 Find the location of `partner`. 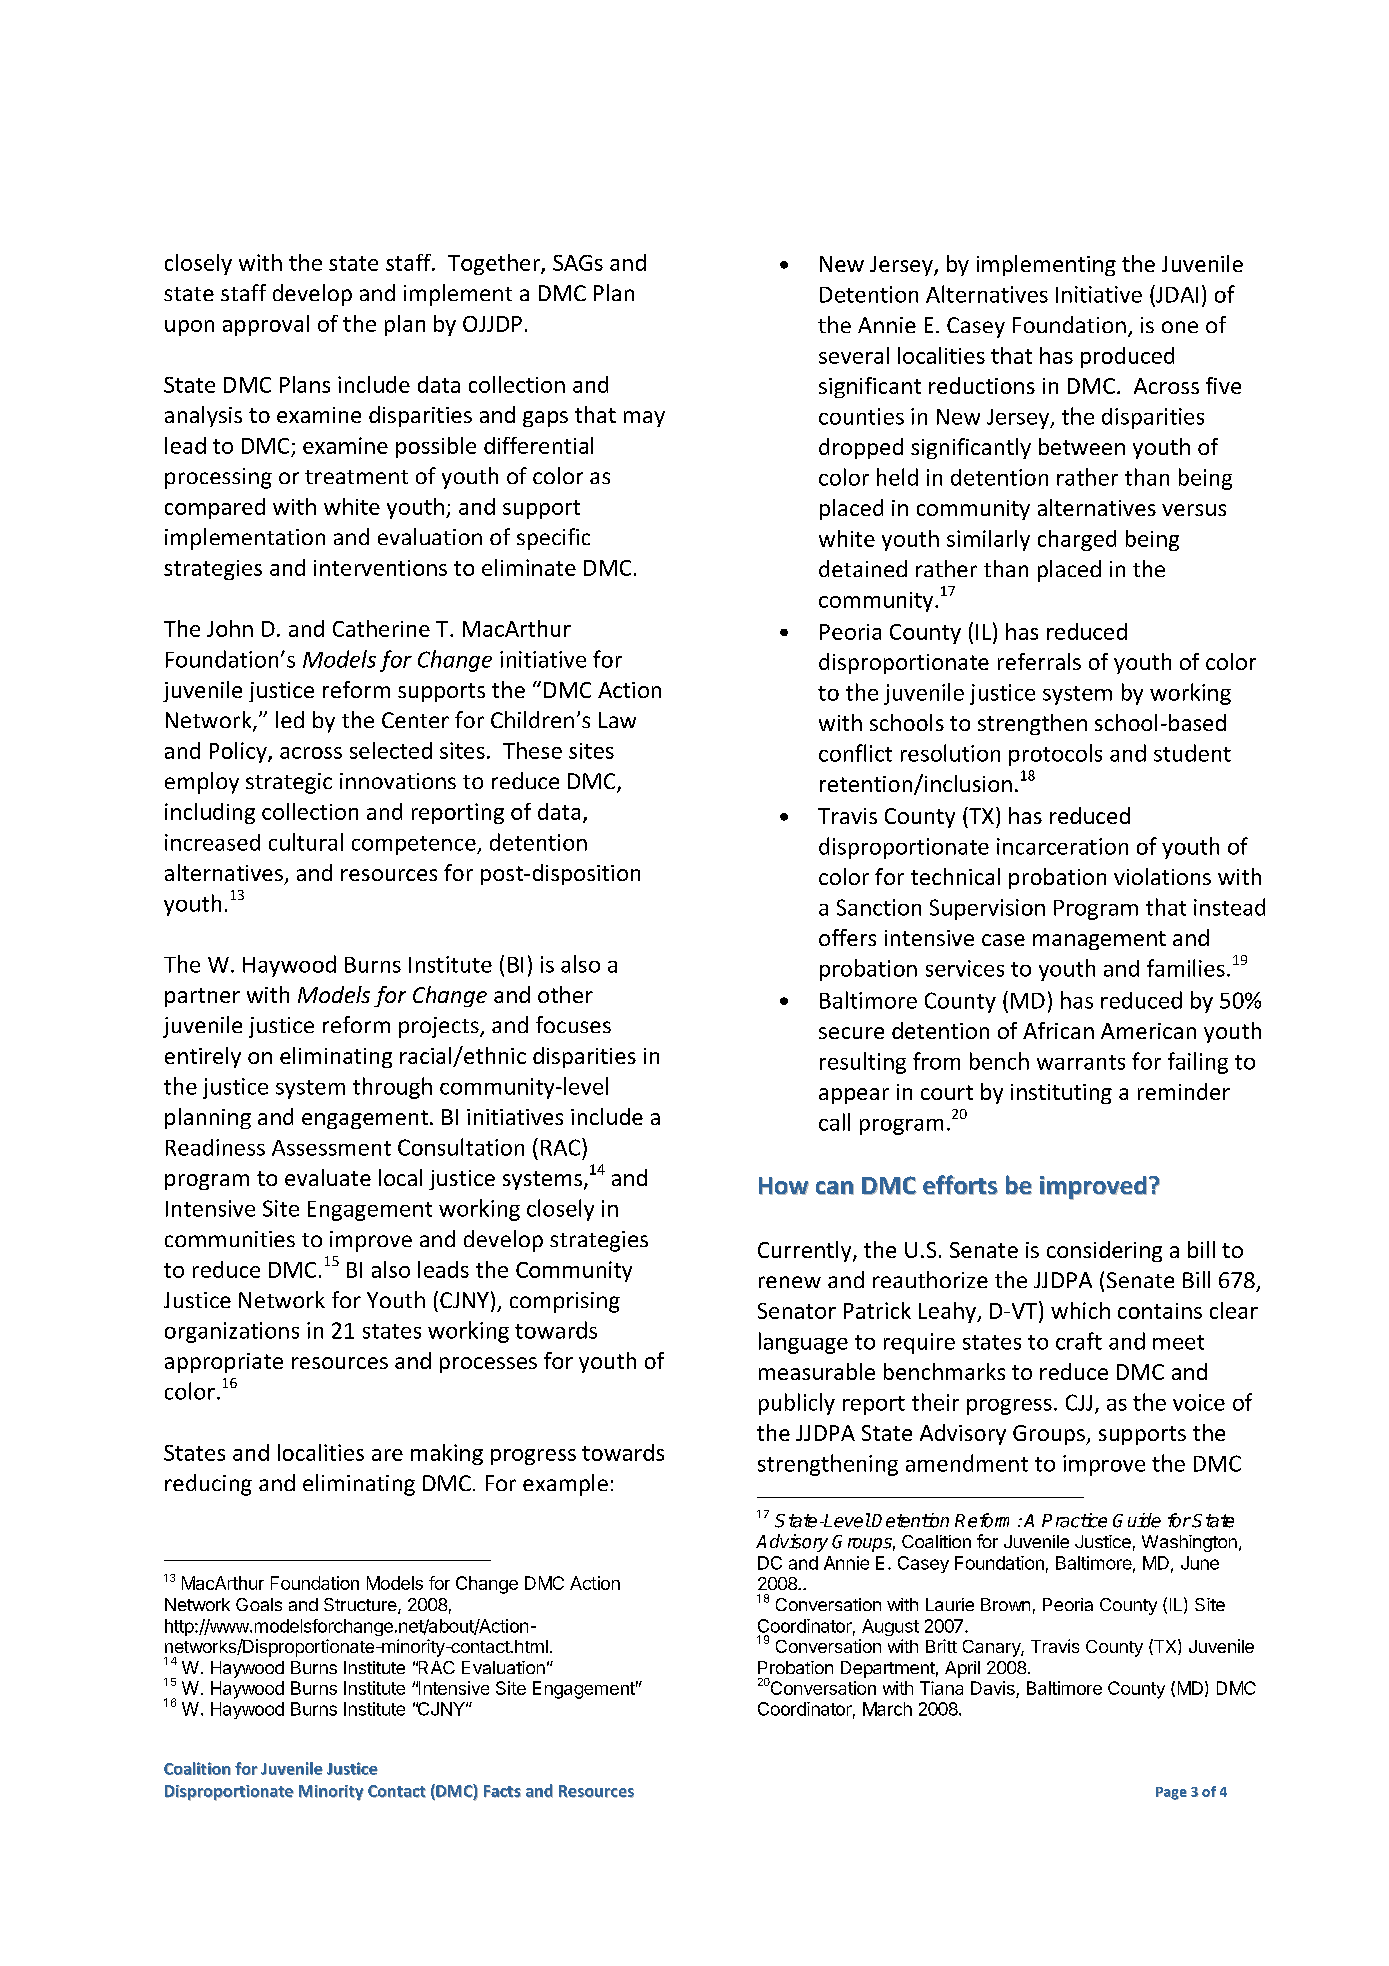

partner is located at coordinates (202, 997).
